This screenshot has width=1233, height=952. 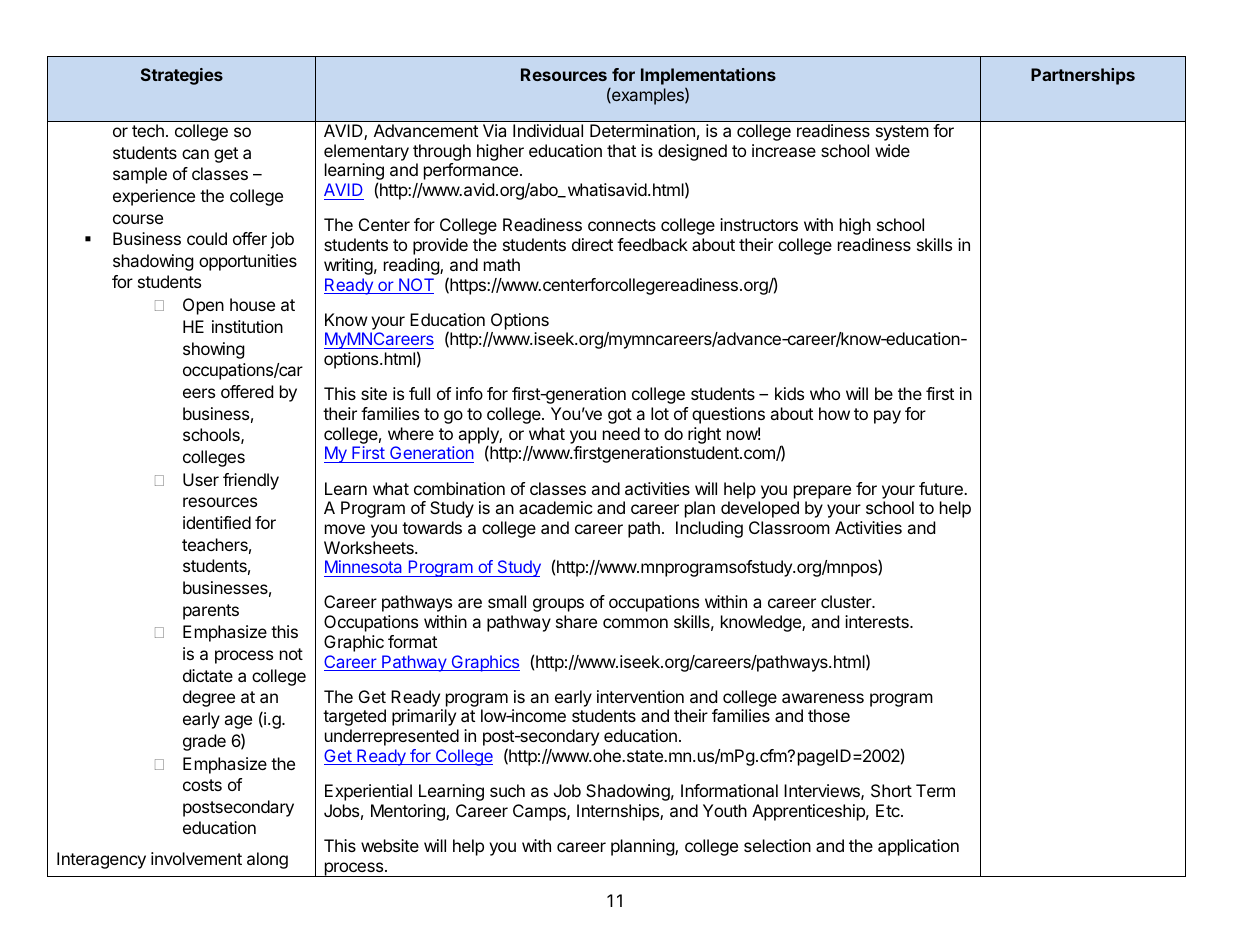 I want to click on need, so click(x=621, y=433).
